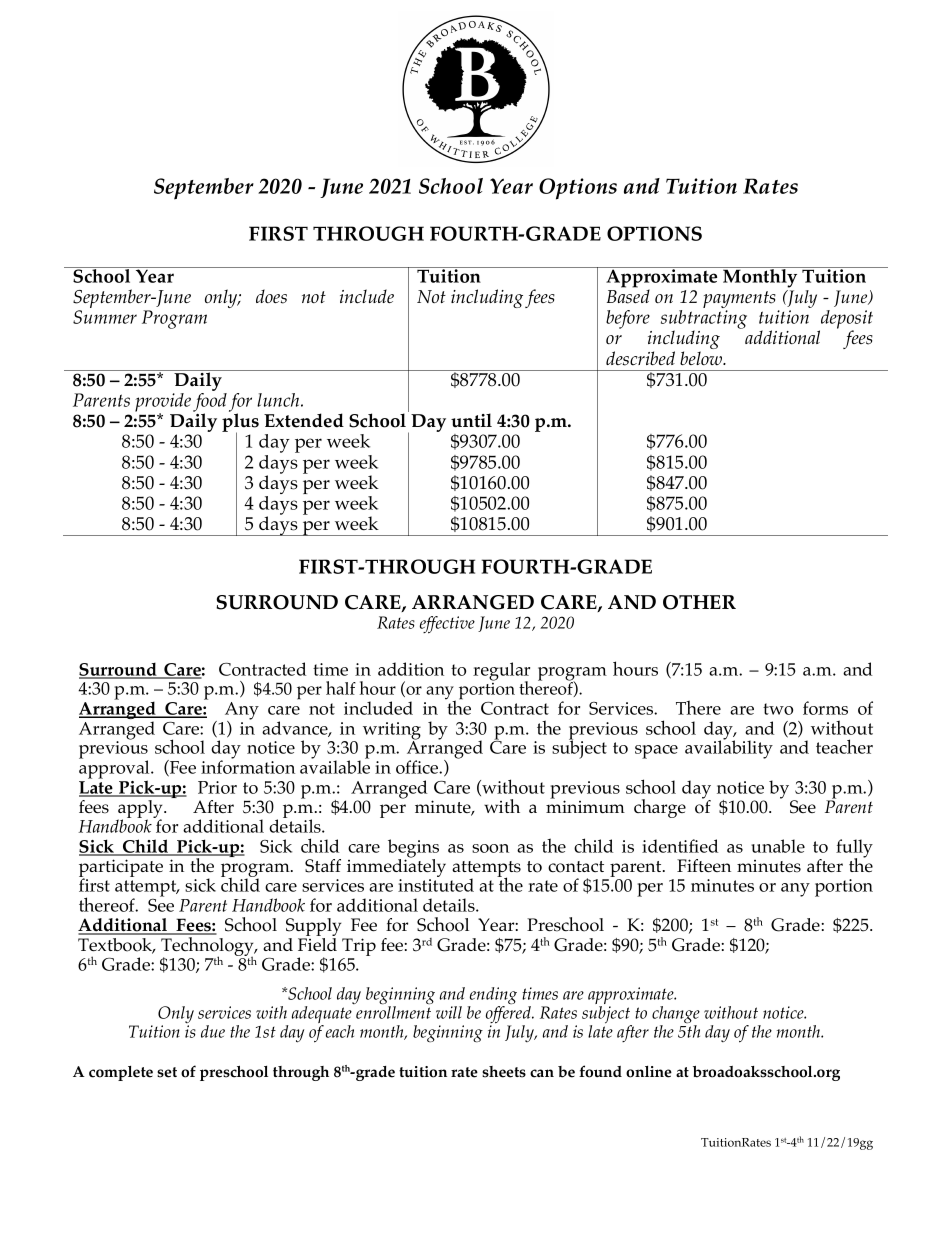 This image has height=1233, width=952. Describe the element at coordinates (702, 358) in the image. I see `below` at that location.
